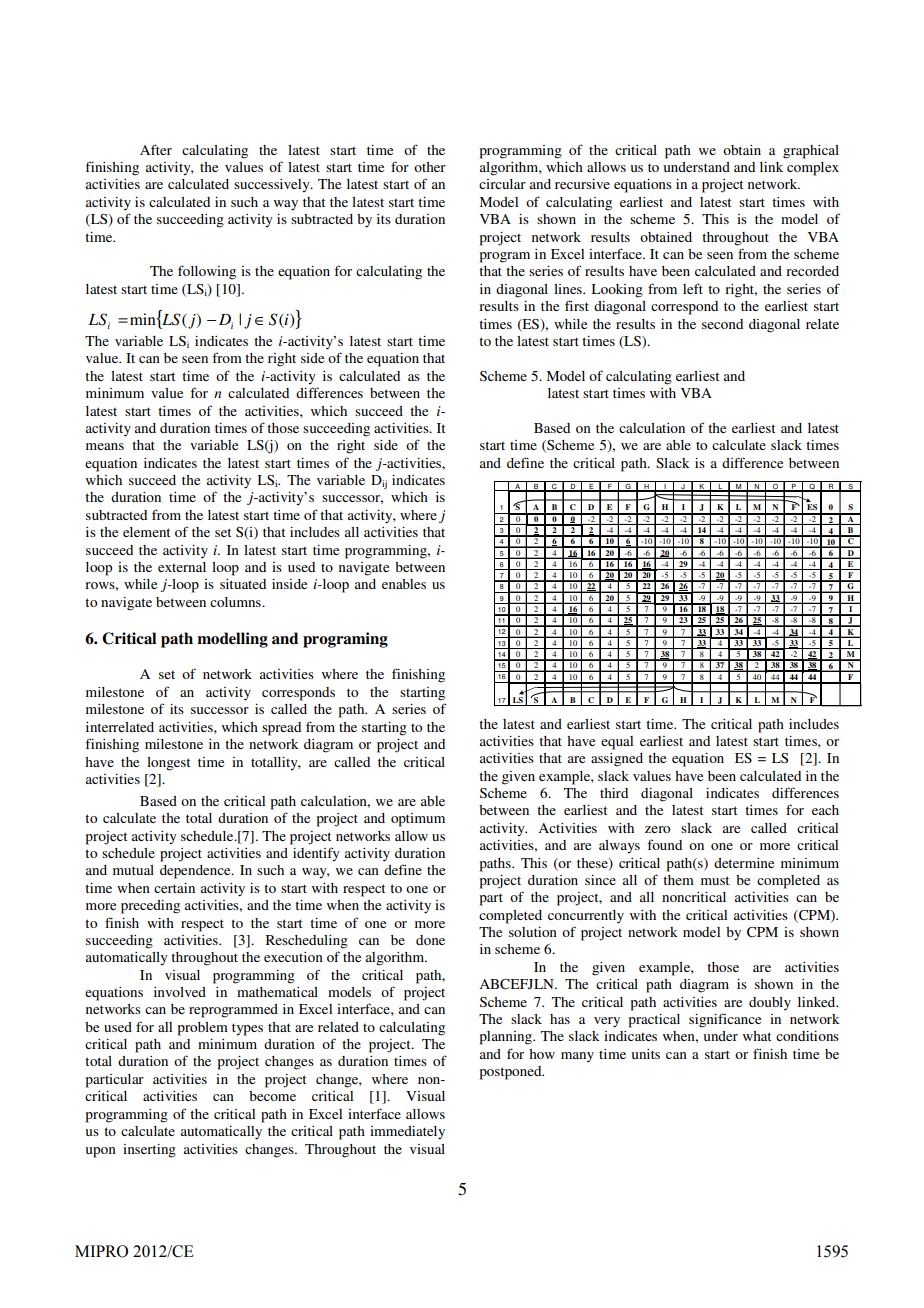  What do you see at coordinates (757, 1036) in the screenshot?
I see `what` at bounding box center [757, 1036].
